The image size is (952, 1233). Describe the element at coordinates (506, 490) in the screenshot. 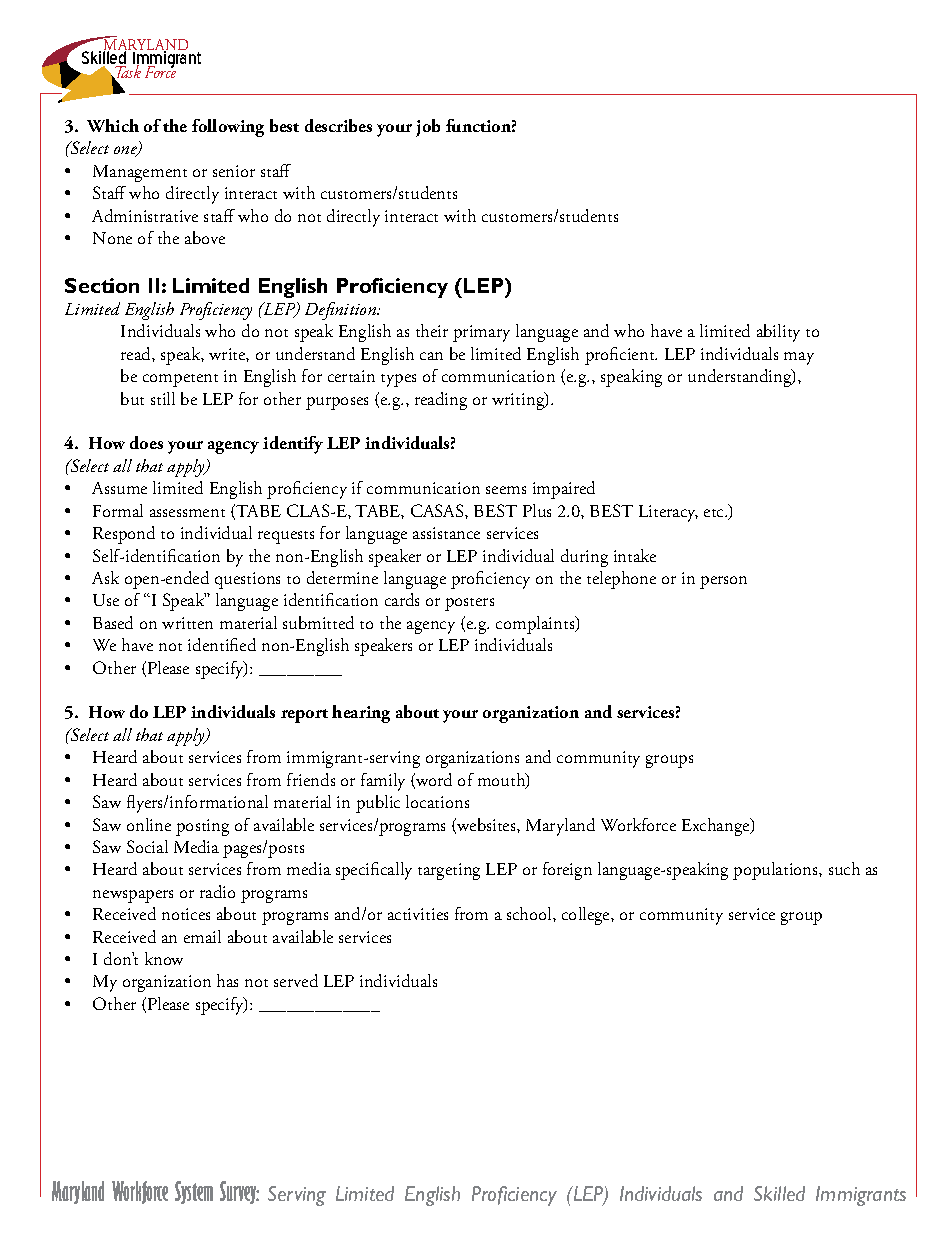

I see `seems` at that location.
